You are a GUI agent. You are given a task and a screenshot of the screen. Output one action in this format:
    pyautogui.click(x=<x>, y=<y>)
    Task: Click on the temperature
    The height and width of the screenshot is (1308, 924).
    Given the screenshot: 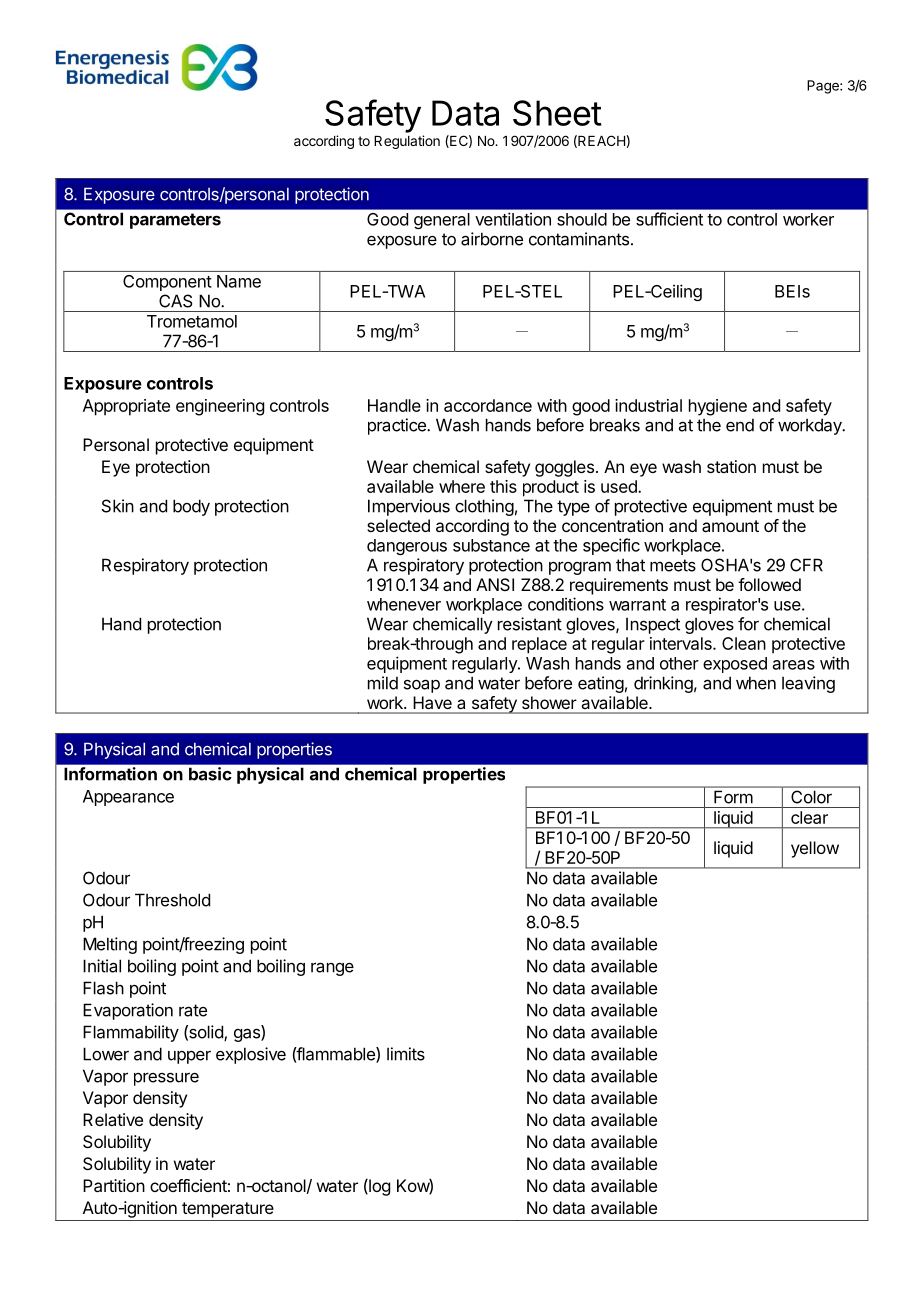 What is the action you would take?
    pyautogui.click(x=228, y=1210)
